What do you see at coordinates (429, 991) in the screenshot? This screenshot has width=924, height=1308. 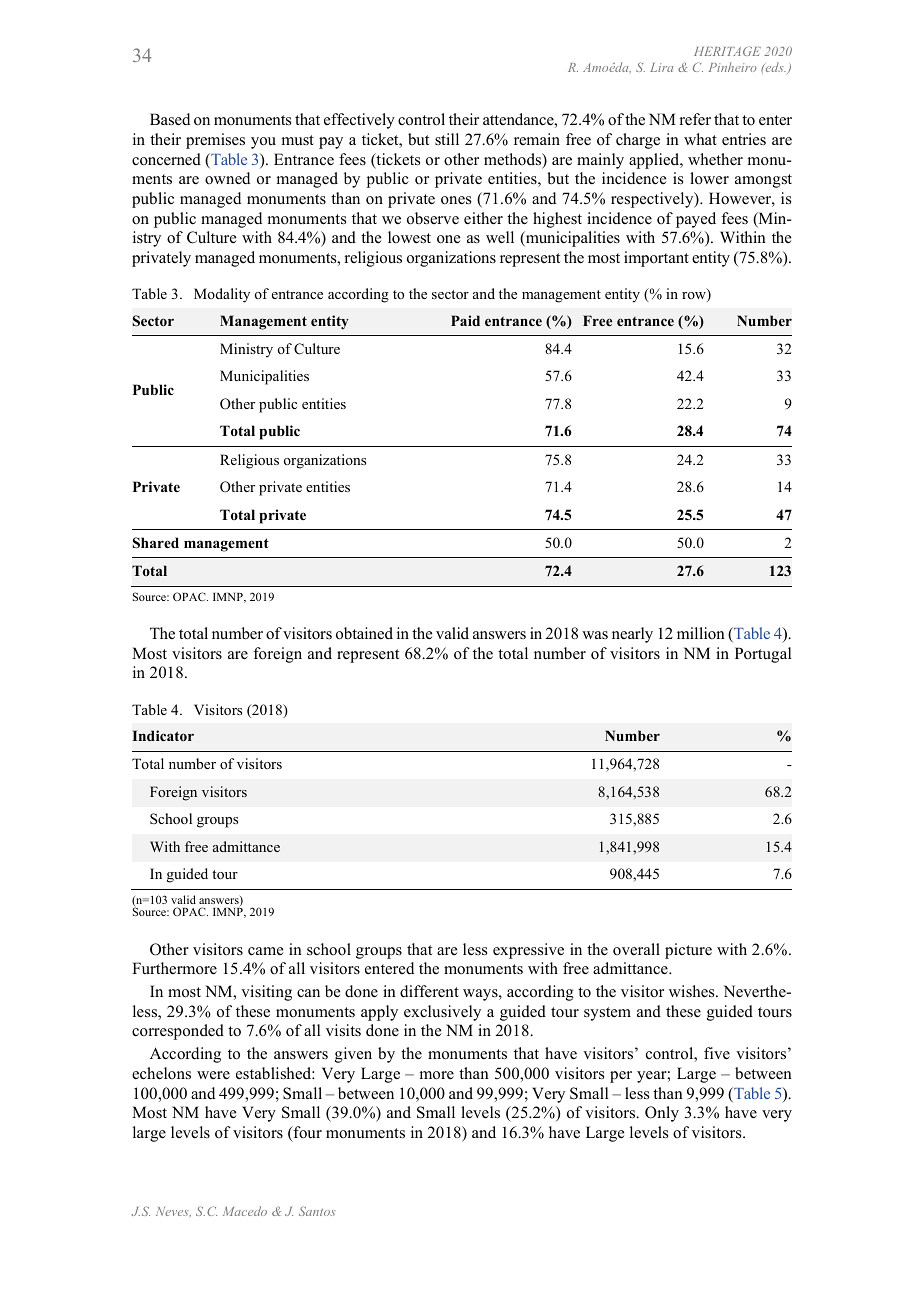 I see `different` at bounding box center [429, 991].
